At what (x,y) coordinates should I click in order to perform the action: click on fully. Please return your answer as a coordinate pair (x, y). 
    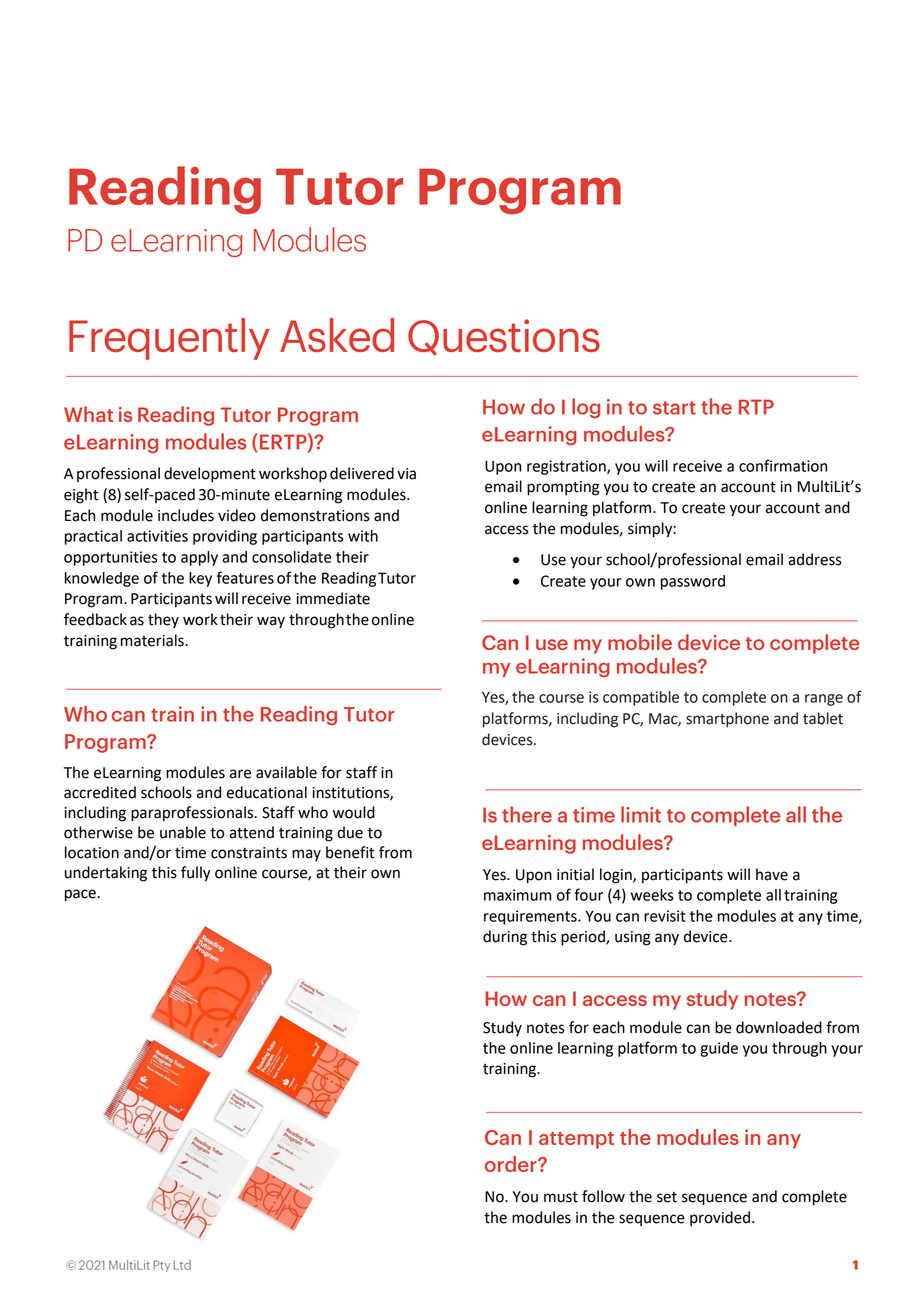
    Looking at the image, I should click on (196, 874).
